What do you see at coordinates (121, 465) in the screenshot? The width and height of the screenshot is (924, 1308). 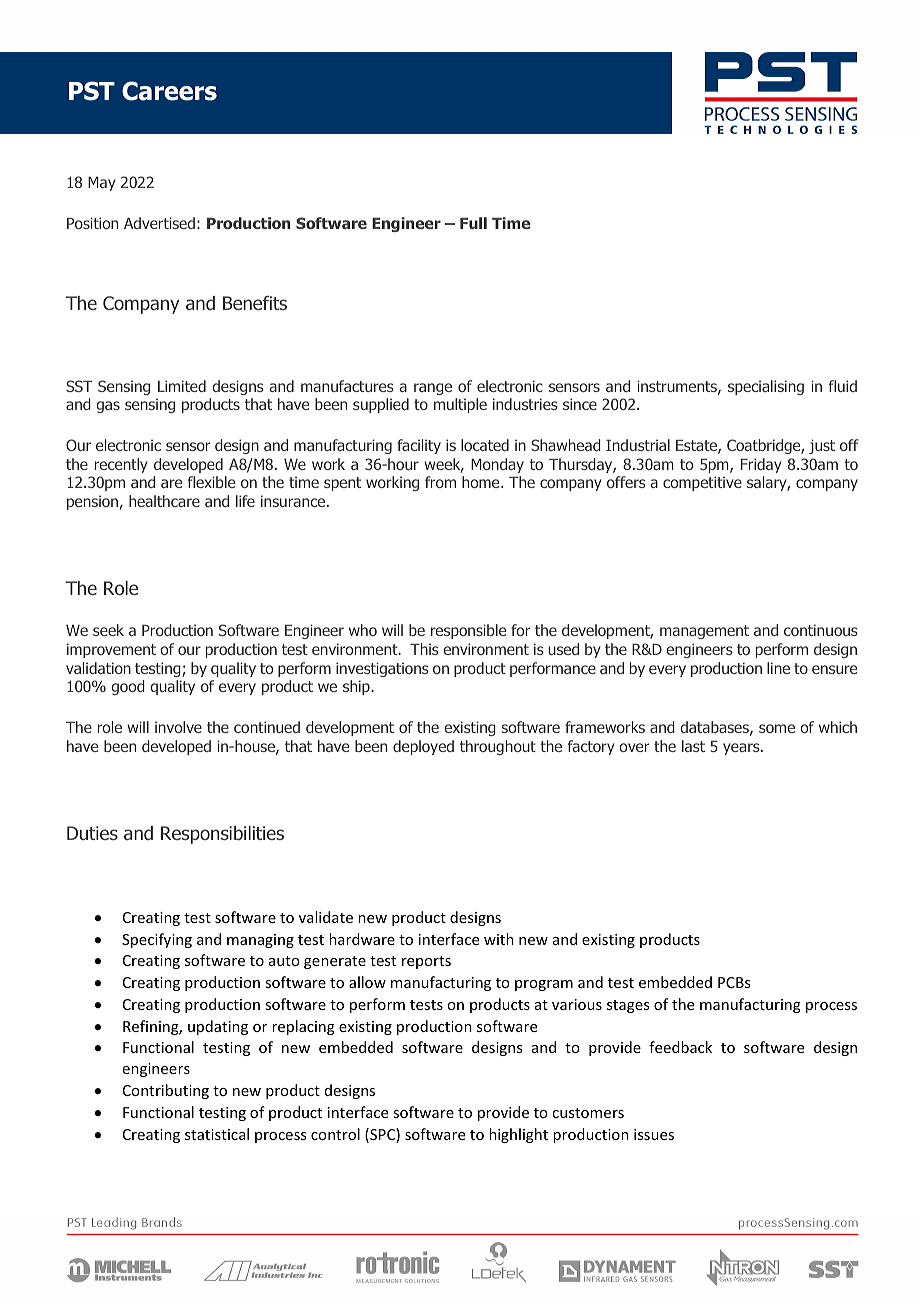 I see `recently` at bounding box center [121, 465].
